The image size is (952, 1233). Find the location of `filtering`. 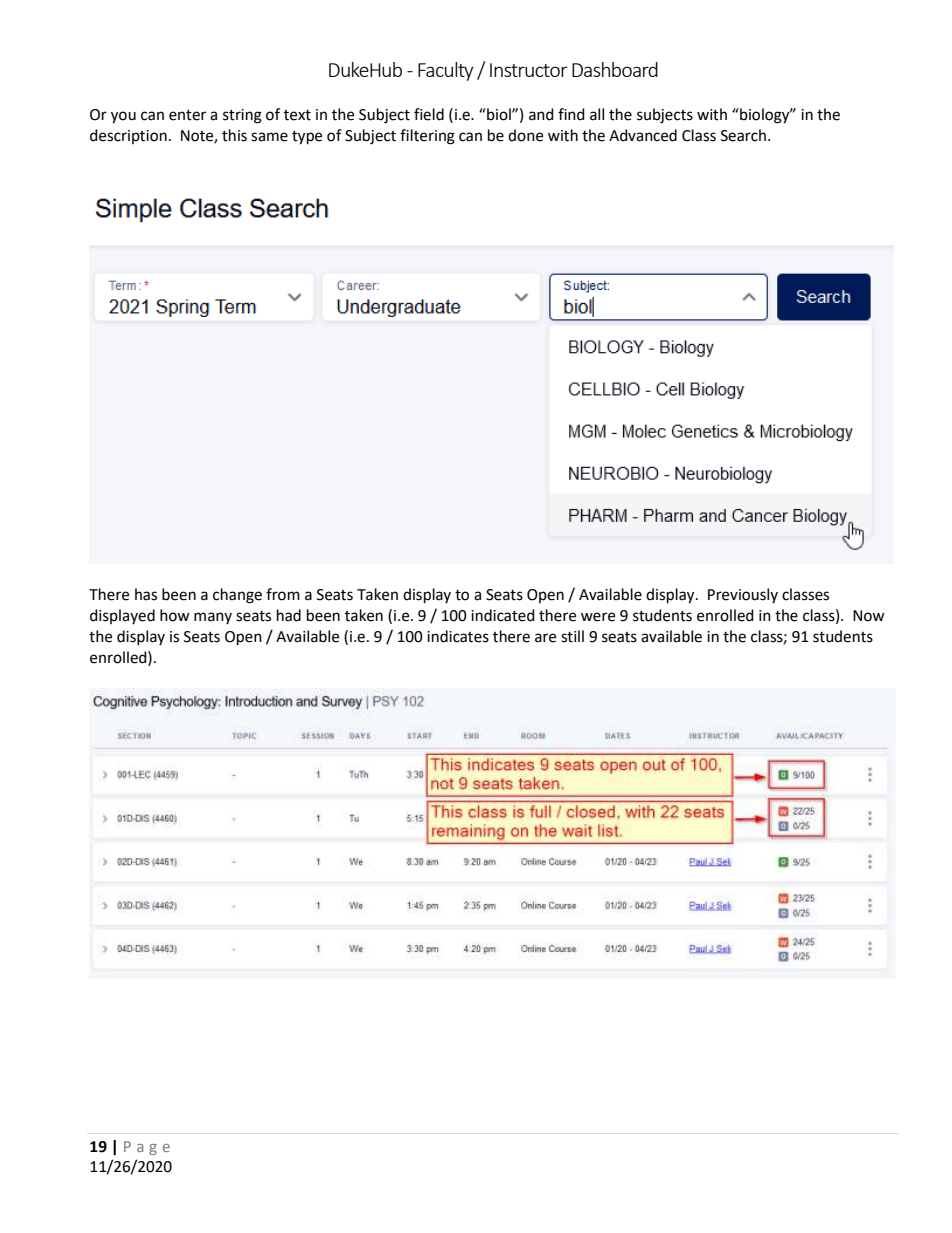

filtering is located at coordinates (427, 137).
